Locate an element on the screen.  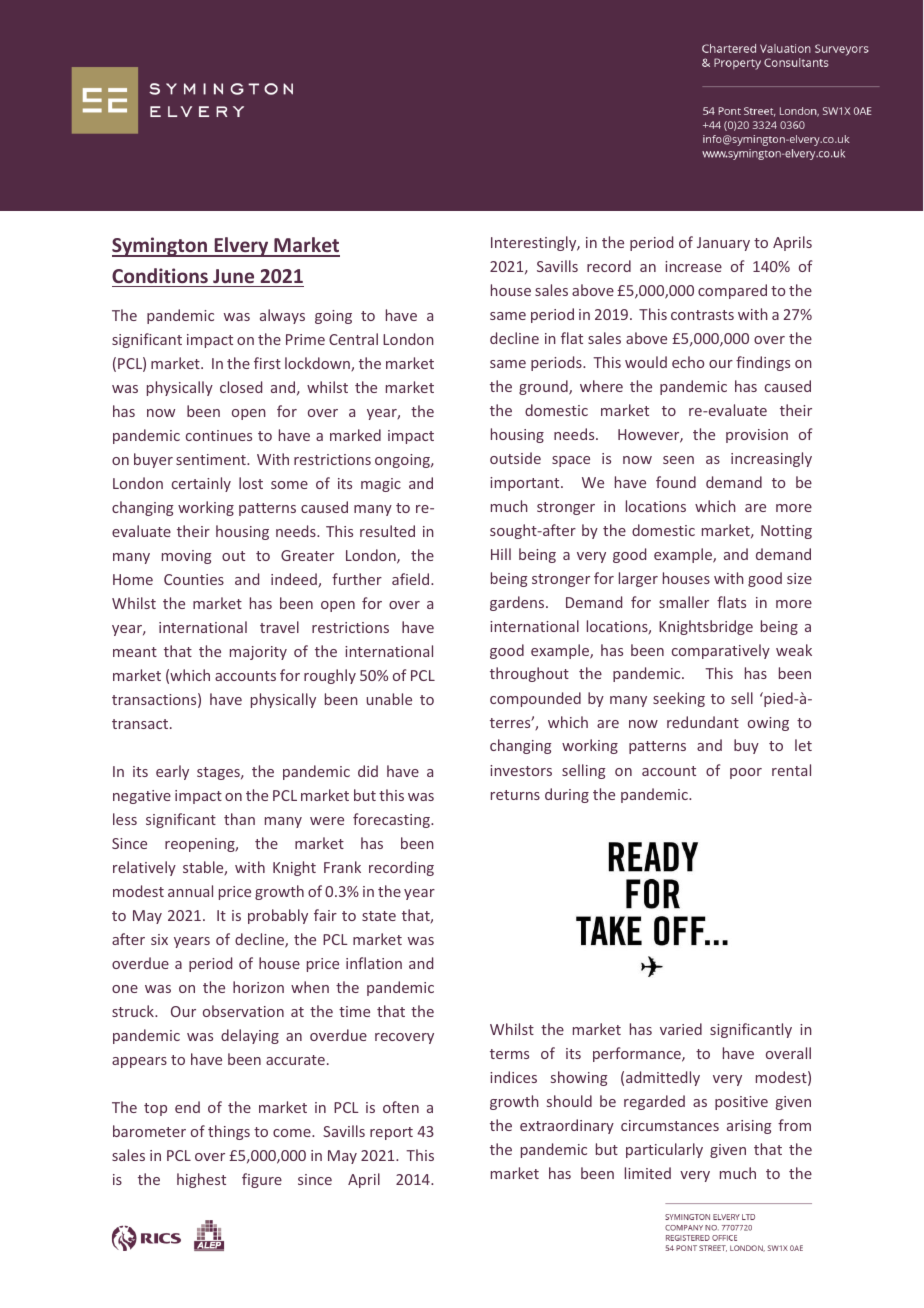
June is located at coordinates (233, 276).
